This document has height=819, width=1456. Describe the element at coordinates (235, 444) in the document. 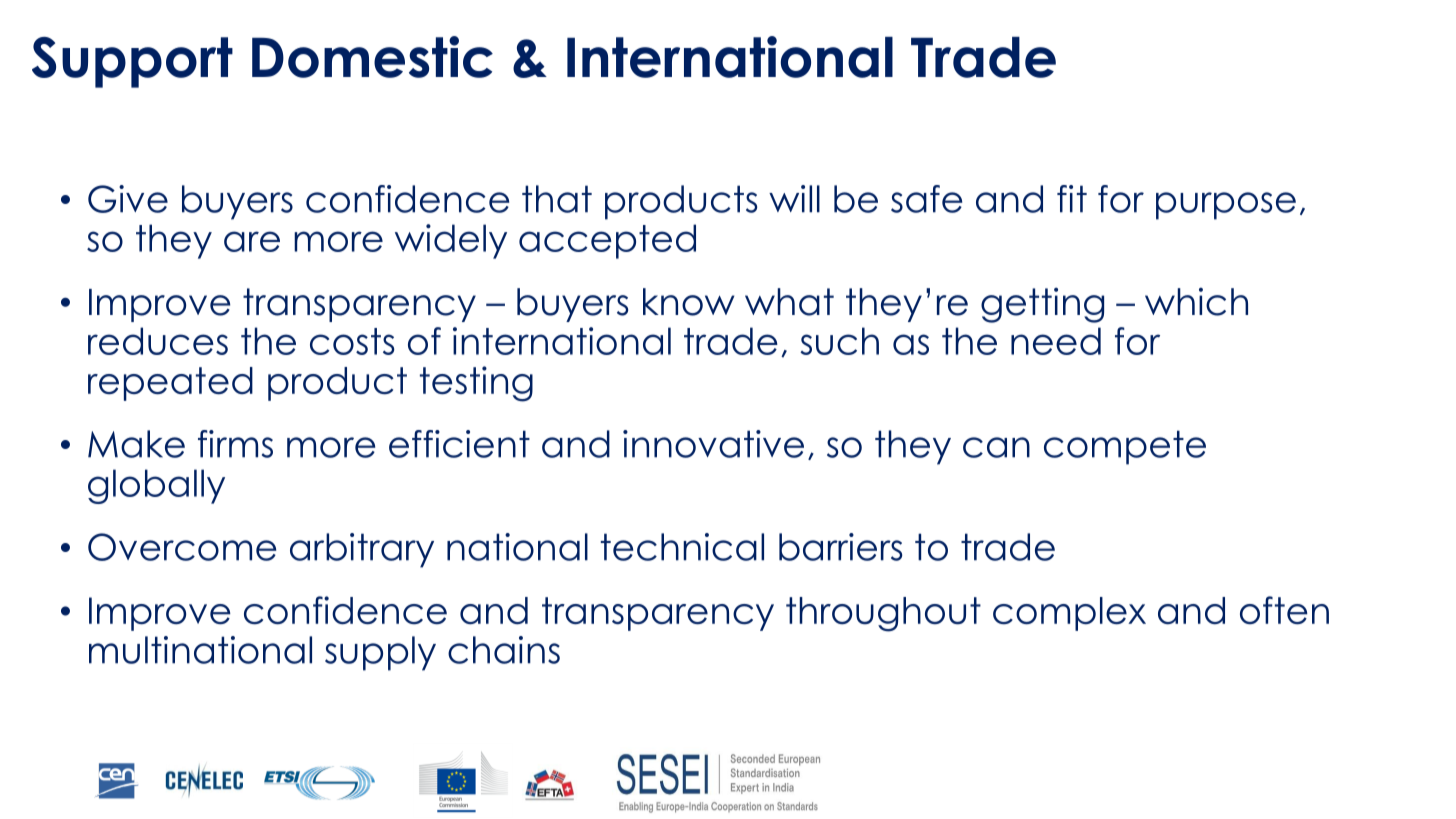

I see `firms` at that location.
